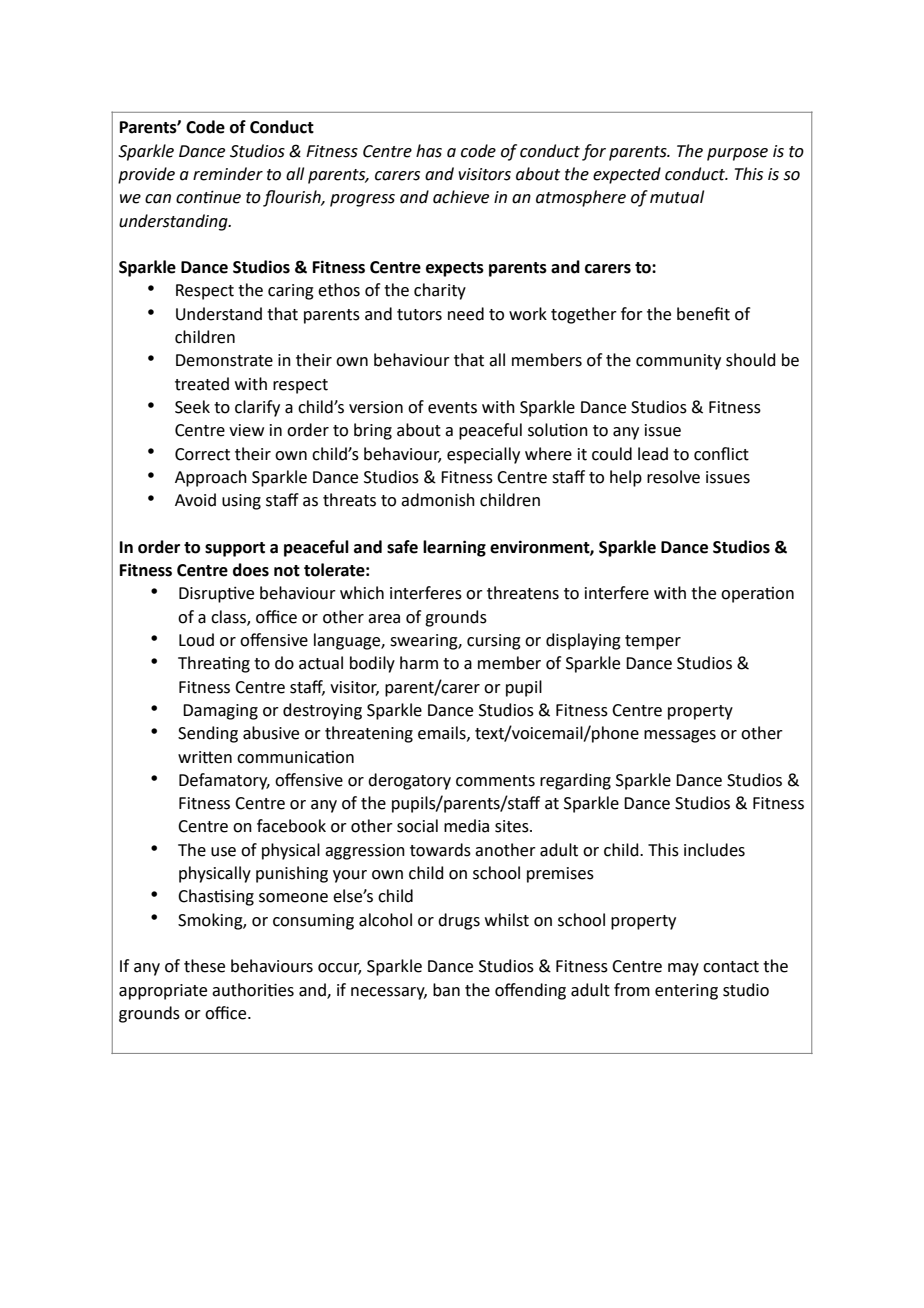 Image resolution: width=924 pixels, height=1308 pixels. What do you see at coordinates (483, 455) in the document?
I see `especially` at bounding box center [483, 455].
